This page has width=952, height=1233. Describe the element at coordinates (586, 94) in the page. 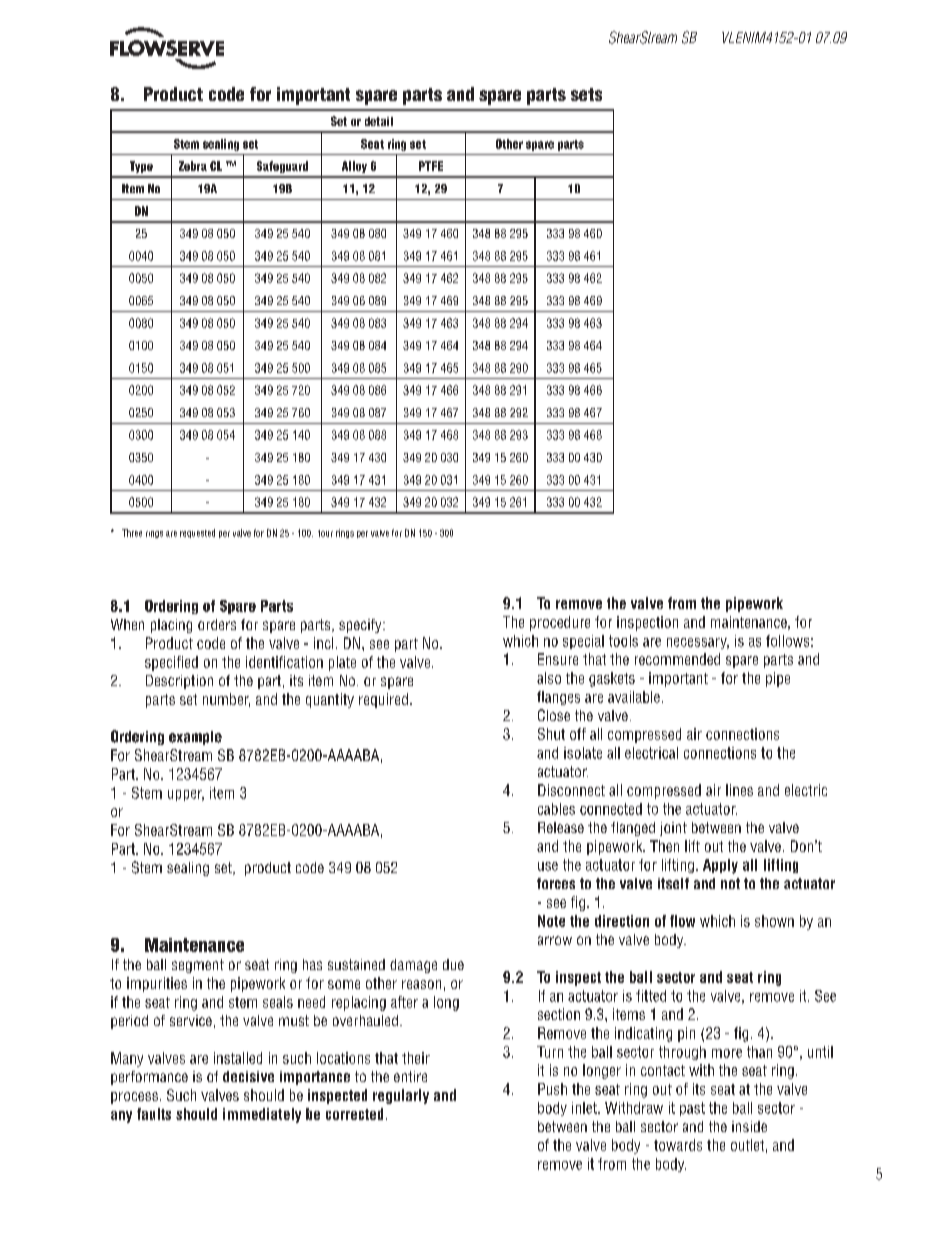

I see `sets` at that location.
